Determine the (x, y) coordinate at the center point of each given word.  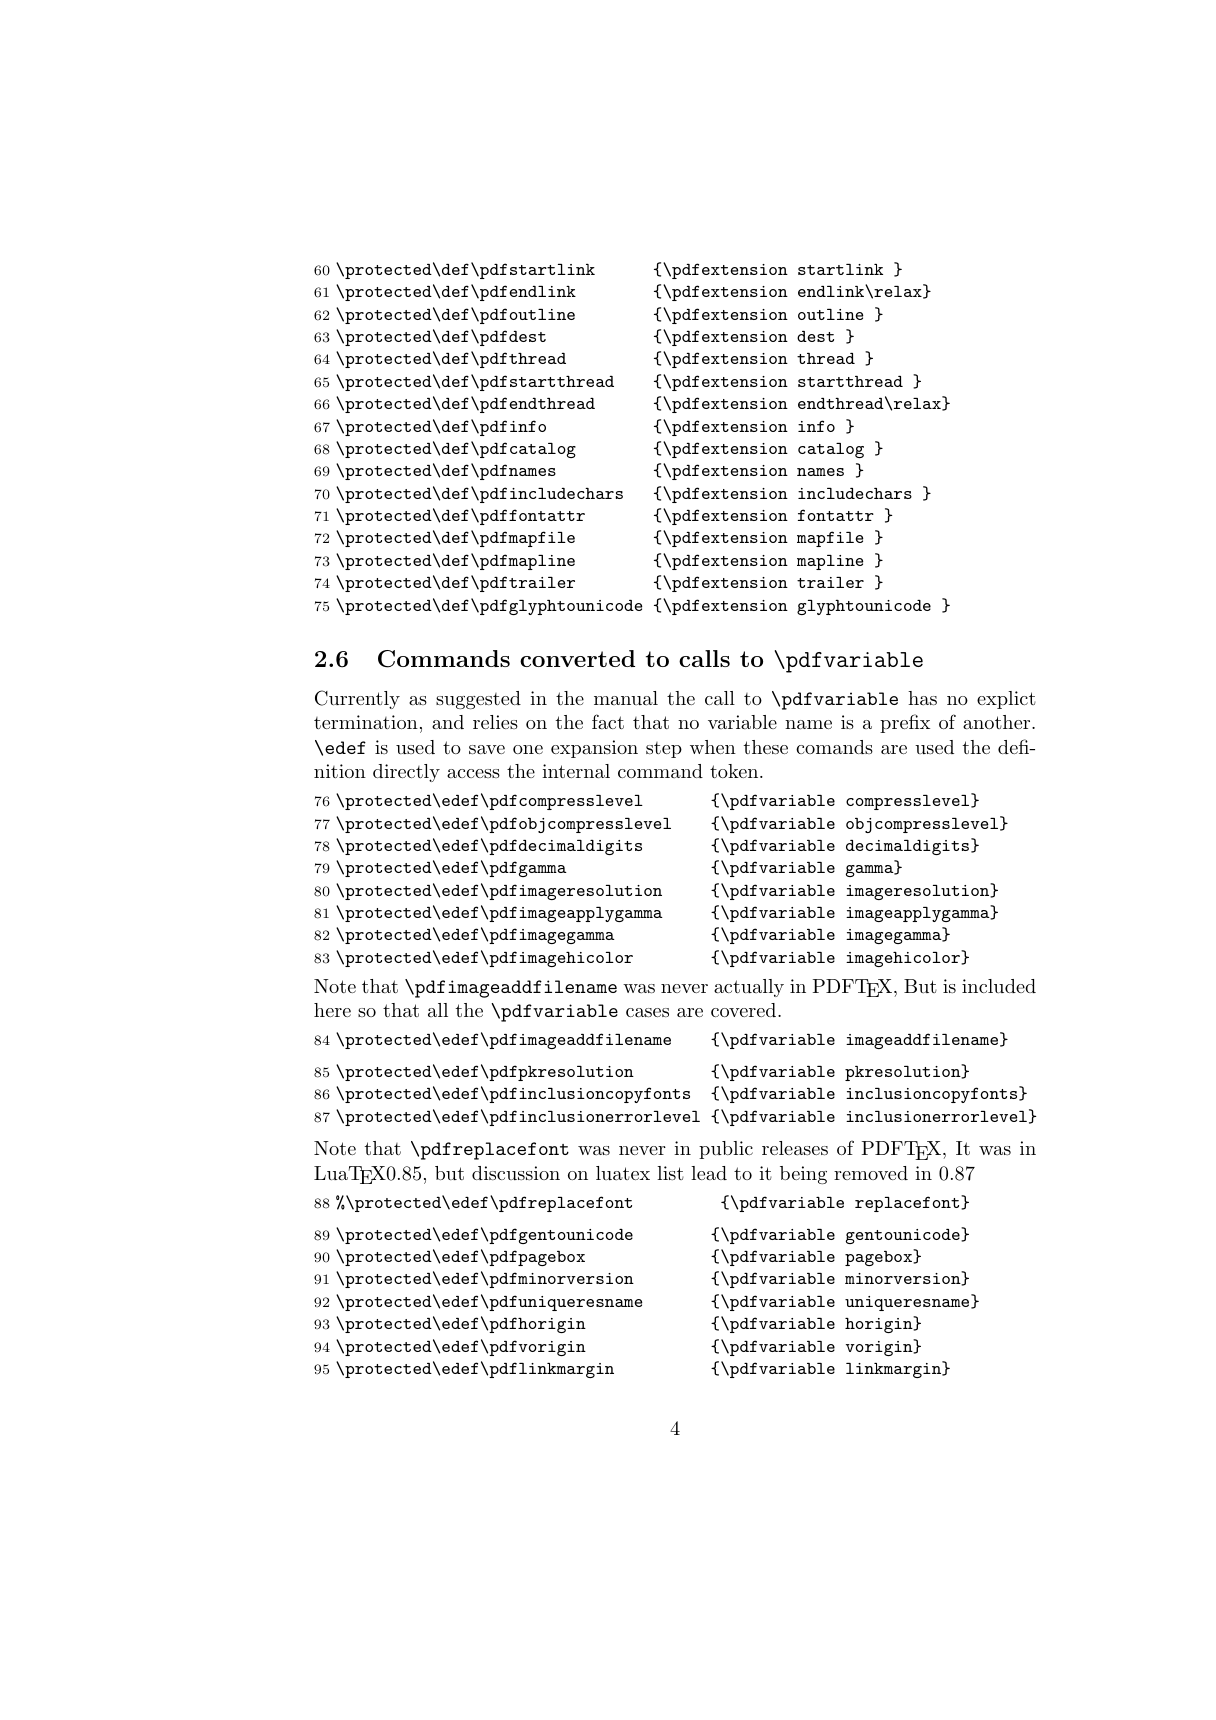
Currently (357, 699)
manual (626, 698)
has (922, 698)
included (999, 986)
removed (871, 1173)
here (332, 1010)
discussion (516, 1173)
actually (749, 988)
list (670, 1173)
